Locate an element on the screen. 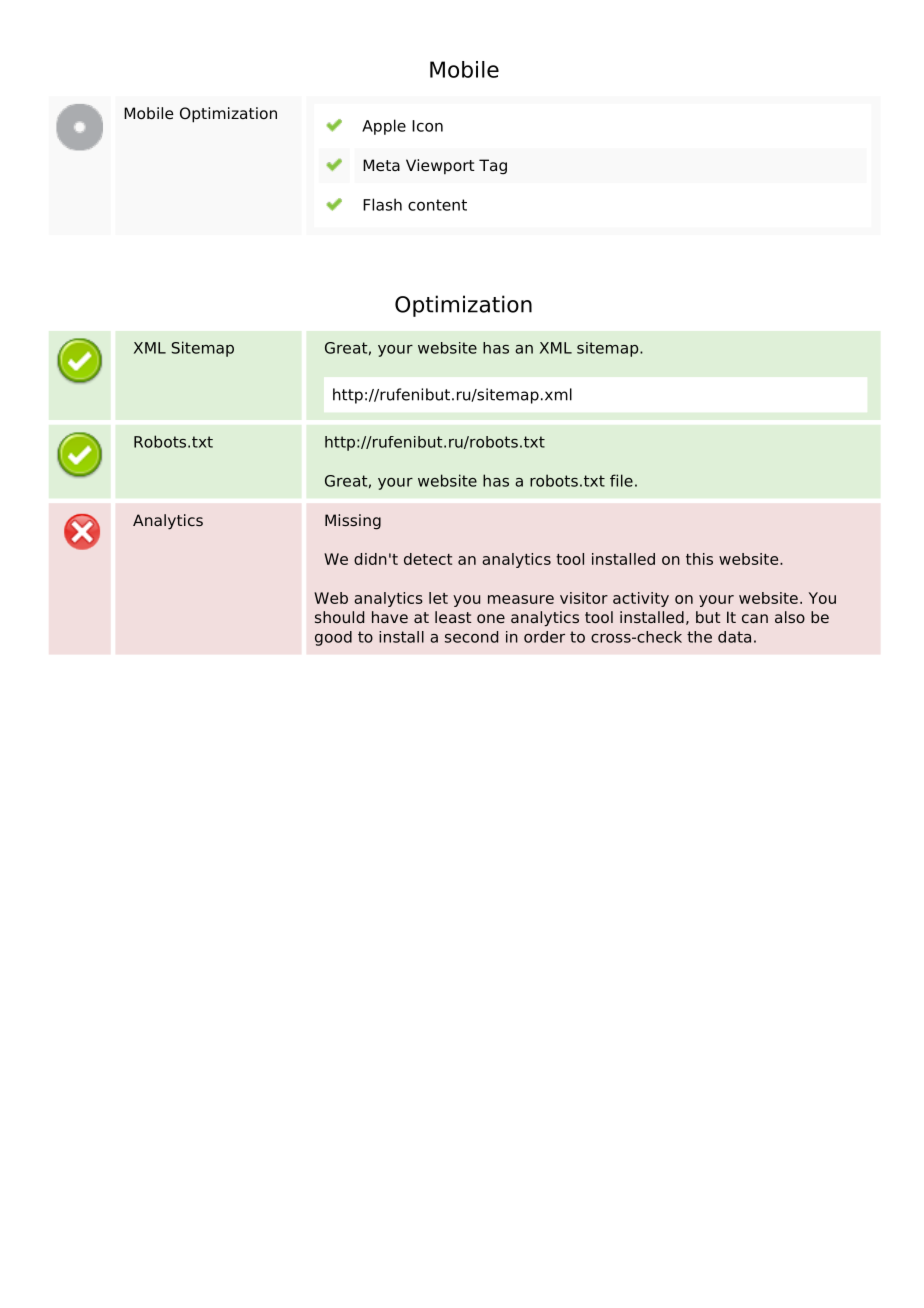 This screenshot has height=1308, width=924. Missing is located at coordinates (353, 522).
